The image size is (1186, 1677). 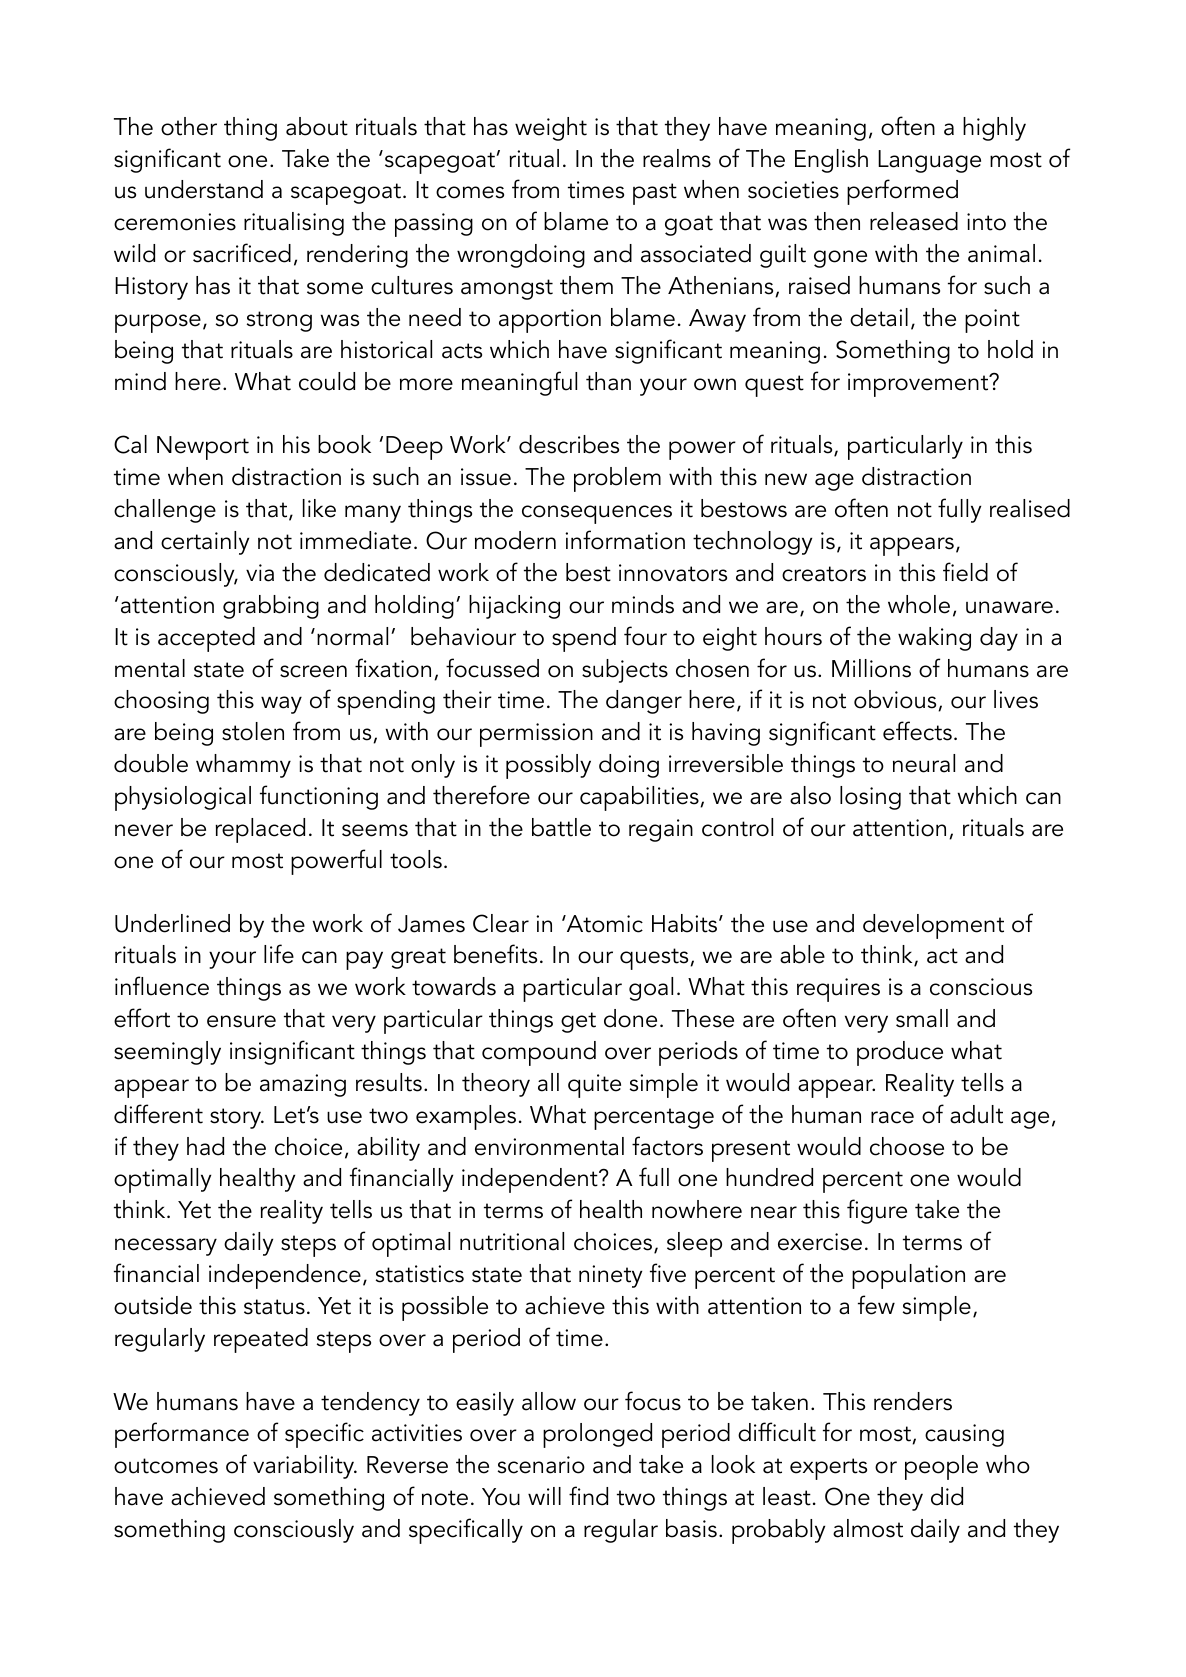 I want to click on whole, so click(x=919, y=604).
